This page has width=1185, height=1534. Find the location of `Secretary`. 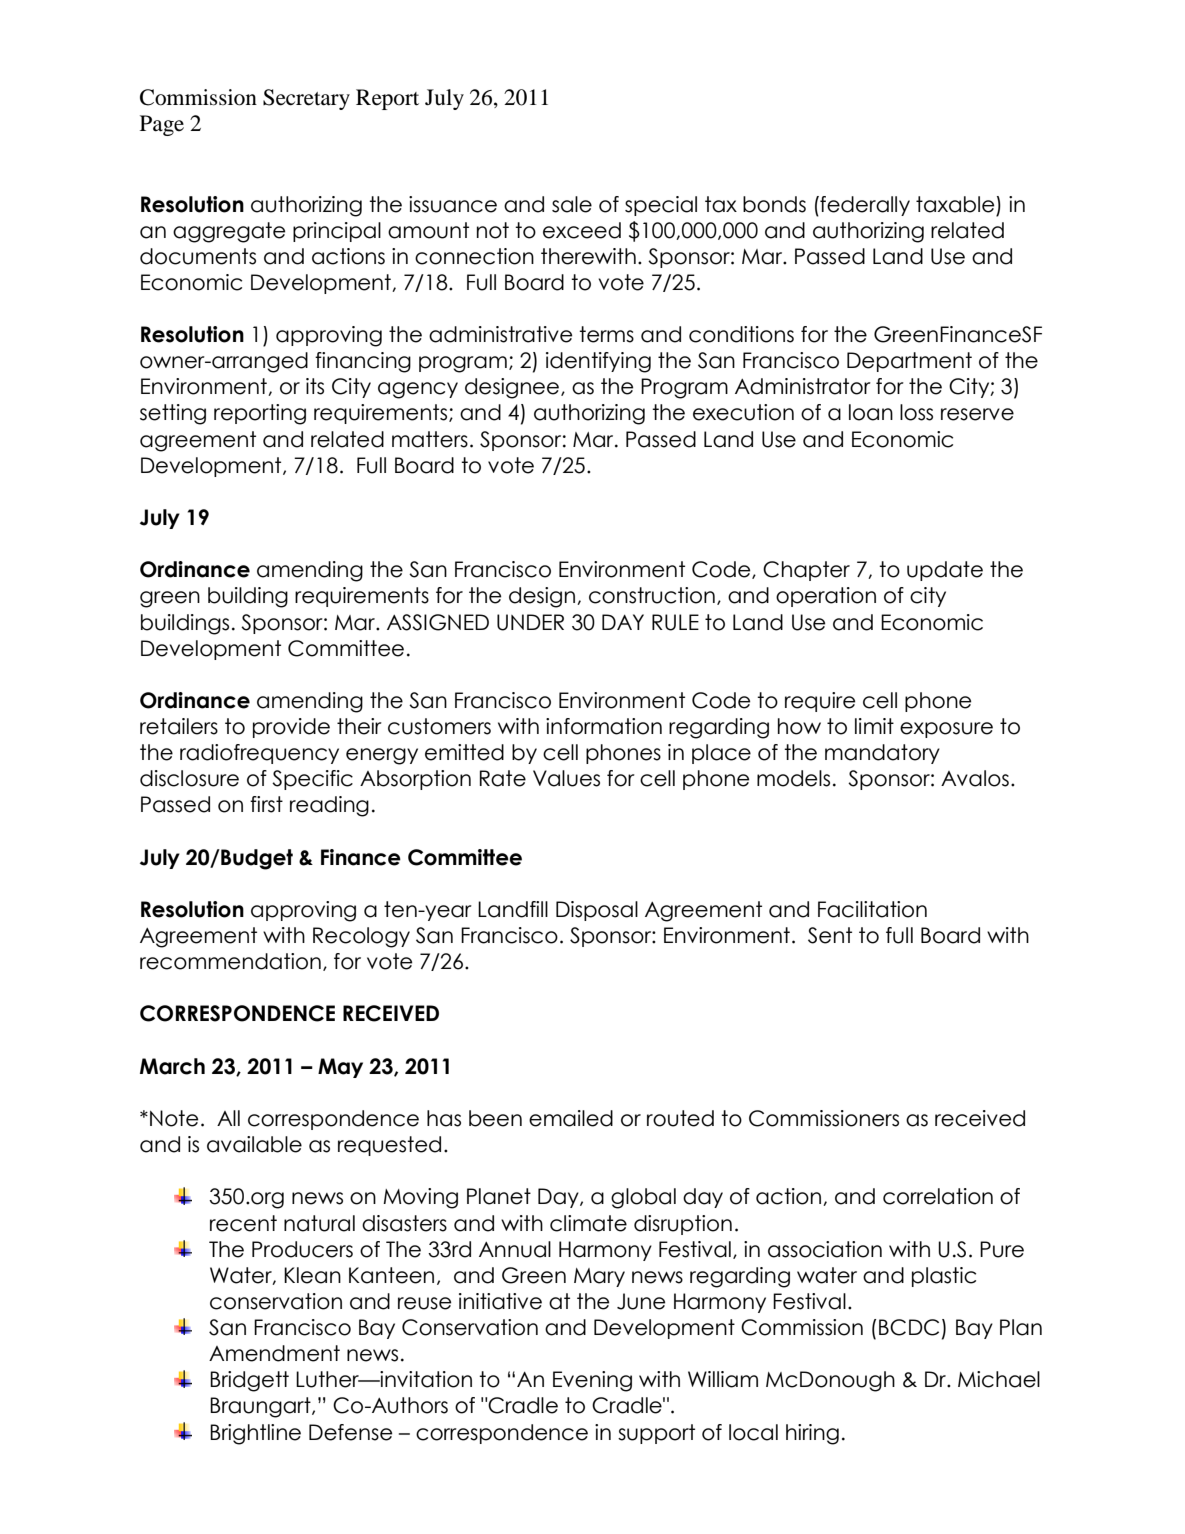

Secretary is located at coordinates (306, 99).
